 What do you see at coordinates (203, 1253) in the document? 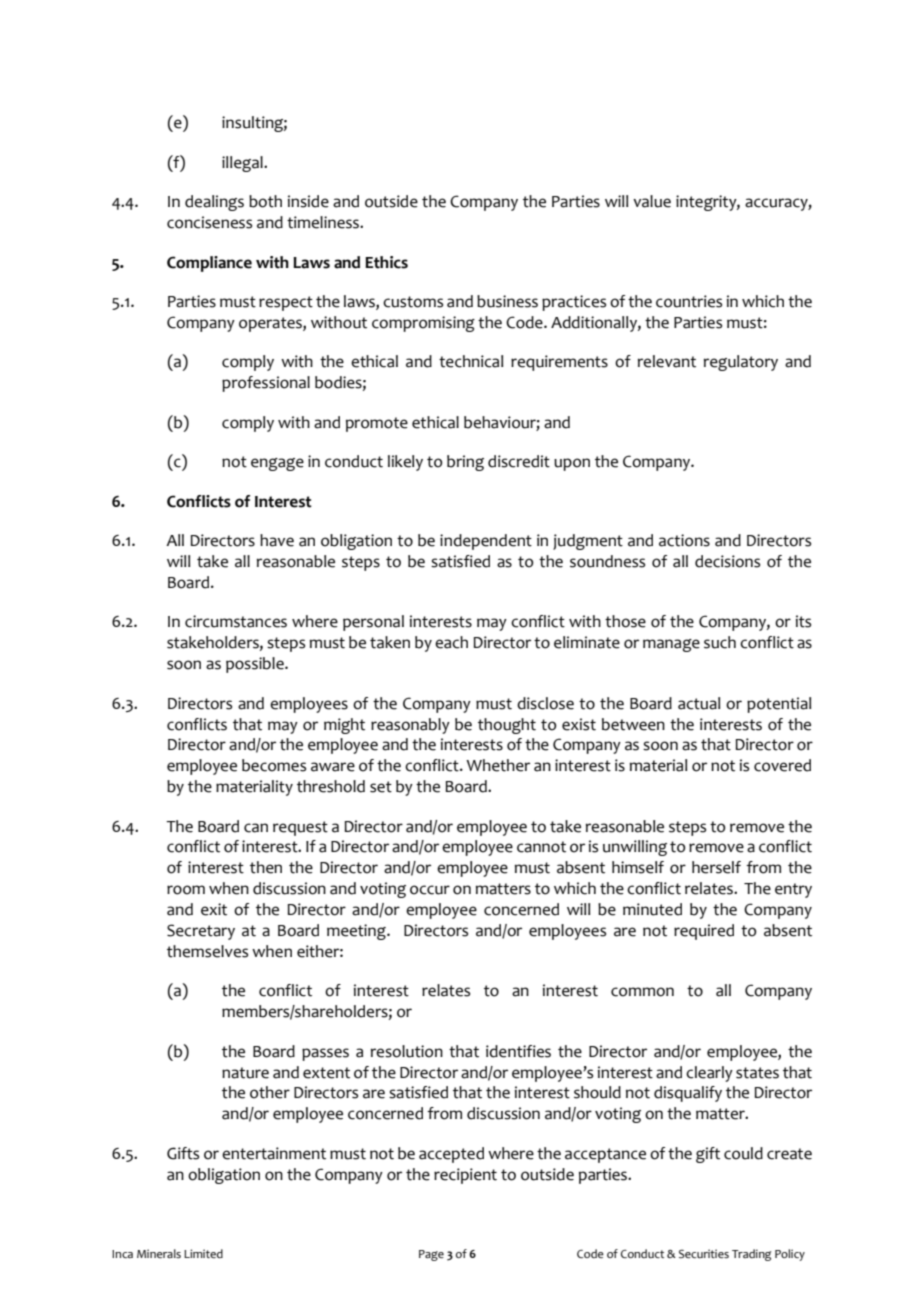
I see `Limited` at bounding box center [203, 1253].
